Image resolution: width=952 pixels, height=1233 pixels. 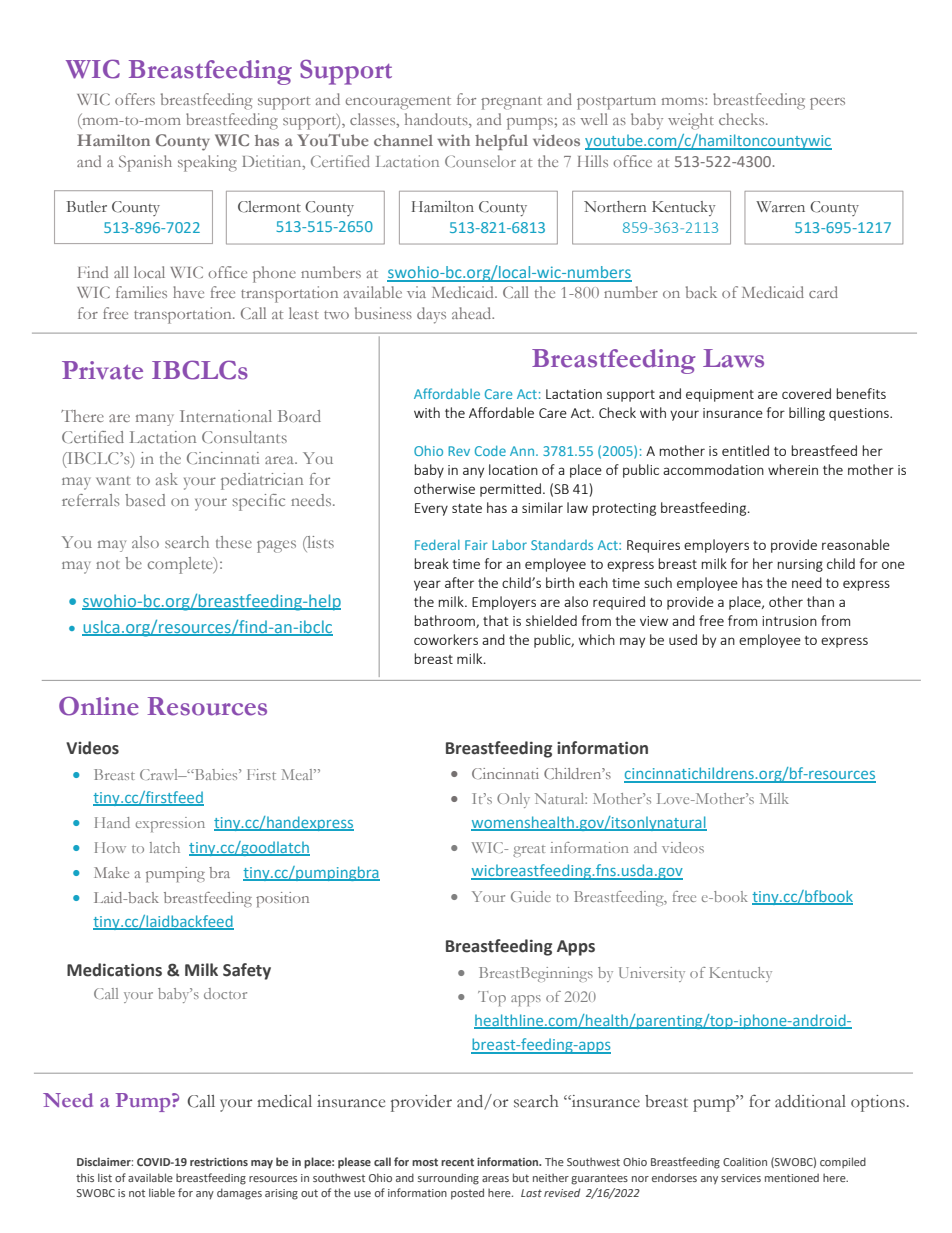 I want to click on Make, so click(x=111, y=872).
